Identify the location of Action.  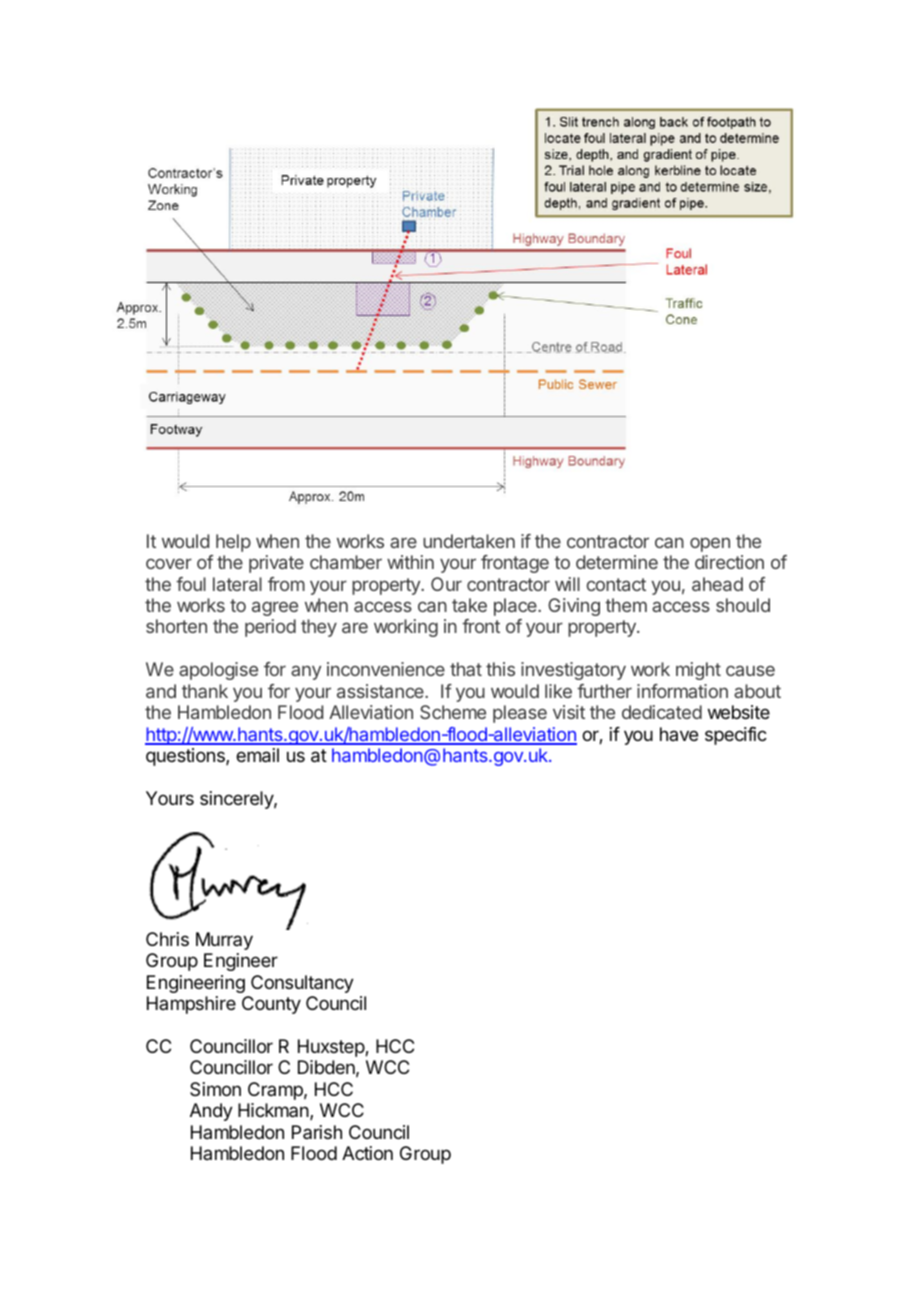
(367, 1153).
